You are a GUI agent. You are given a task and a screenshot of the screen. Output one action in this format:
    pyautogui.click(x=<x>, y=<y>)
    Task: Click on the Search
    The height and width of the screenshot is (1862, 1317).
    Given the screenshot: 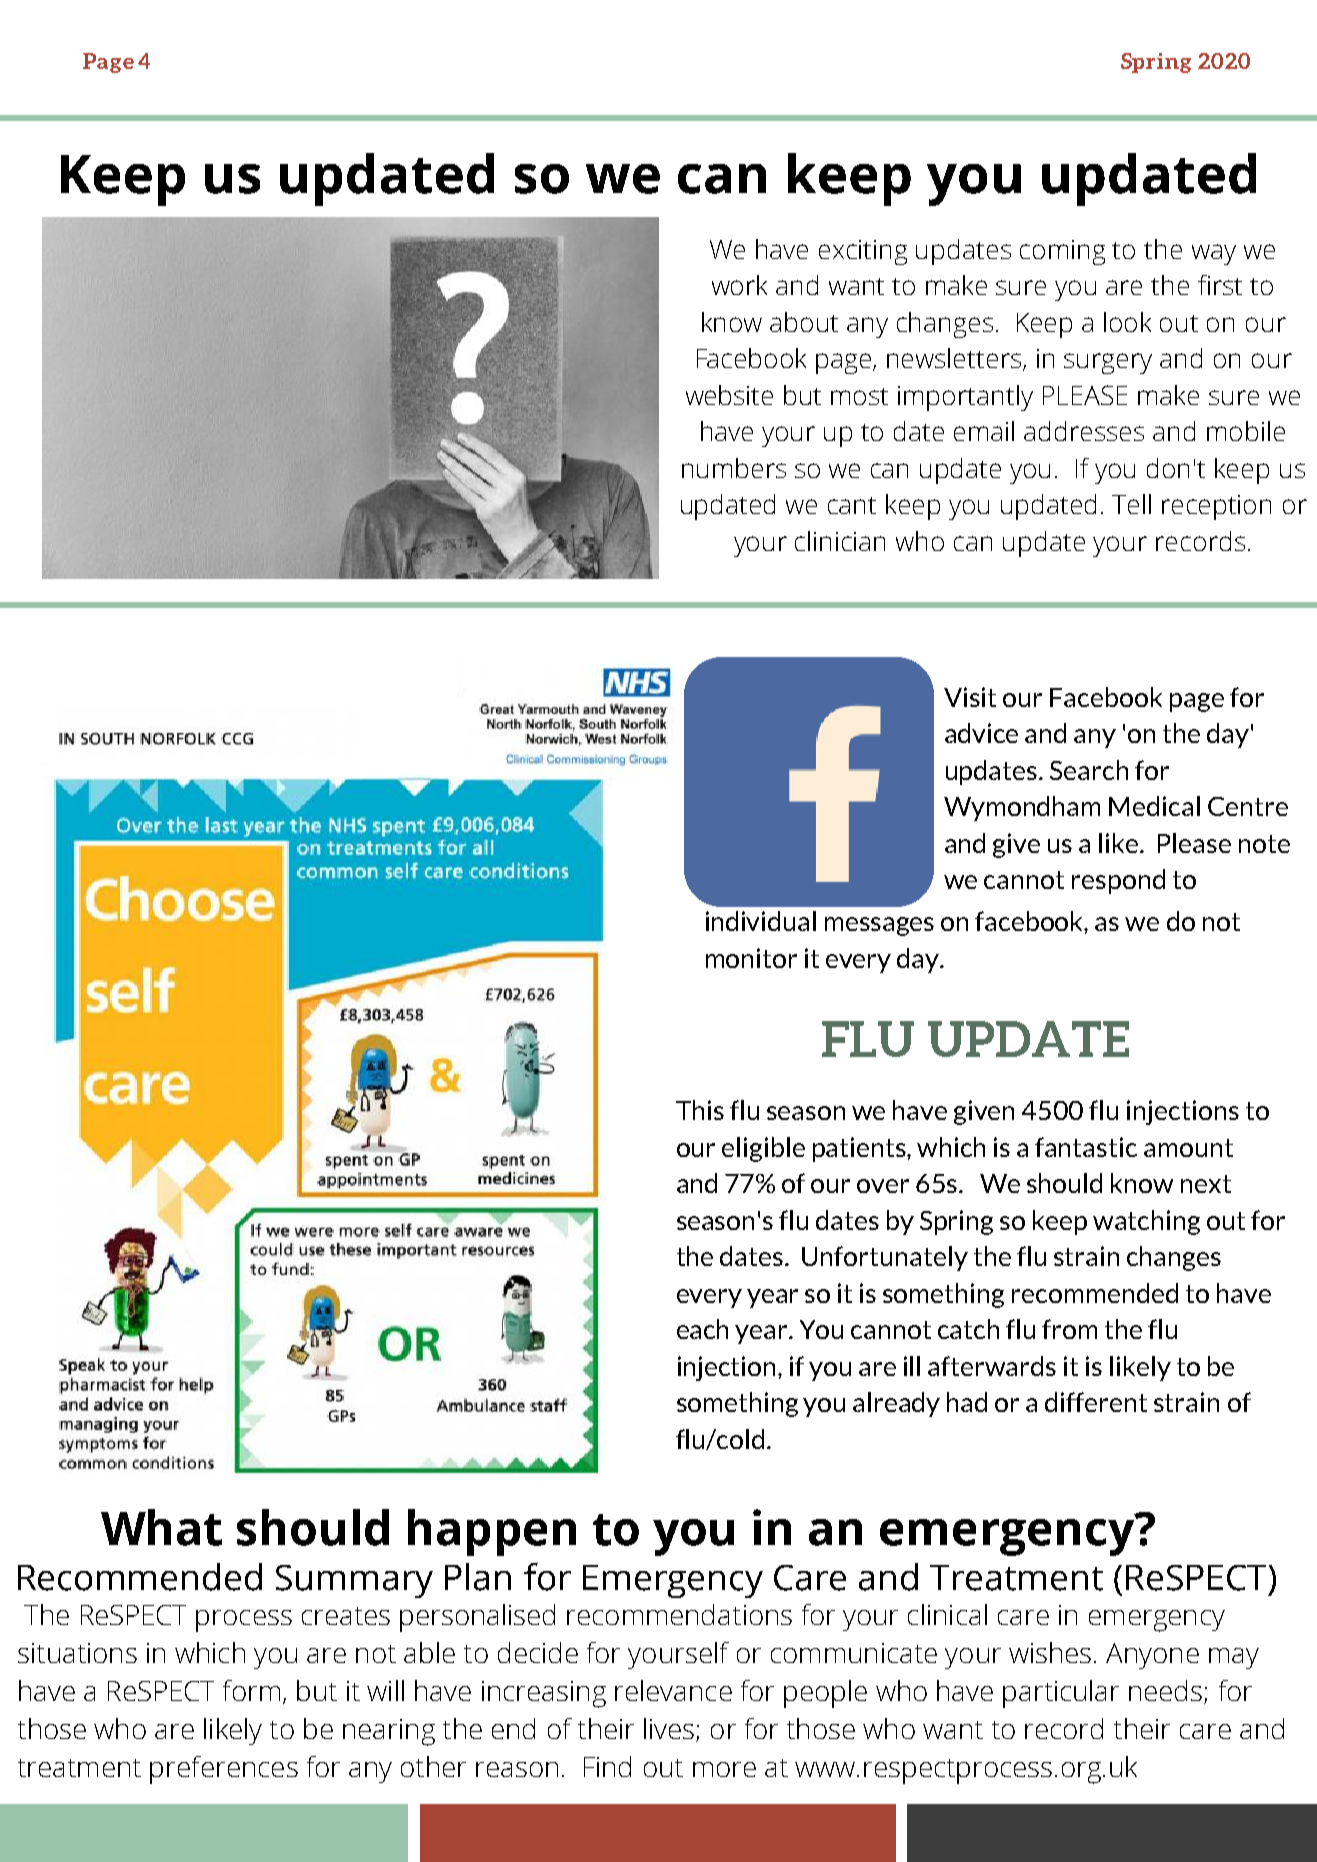 What is the action you would take?
    pyautogui.click(x=1089, y=770)
